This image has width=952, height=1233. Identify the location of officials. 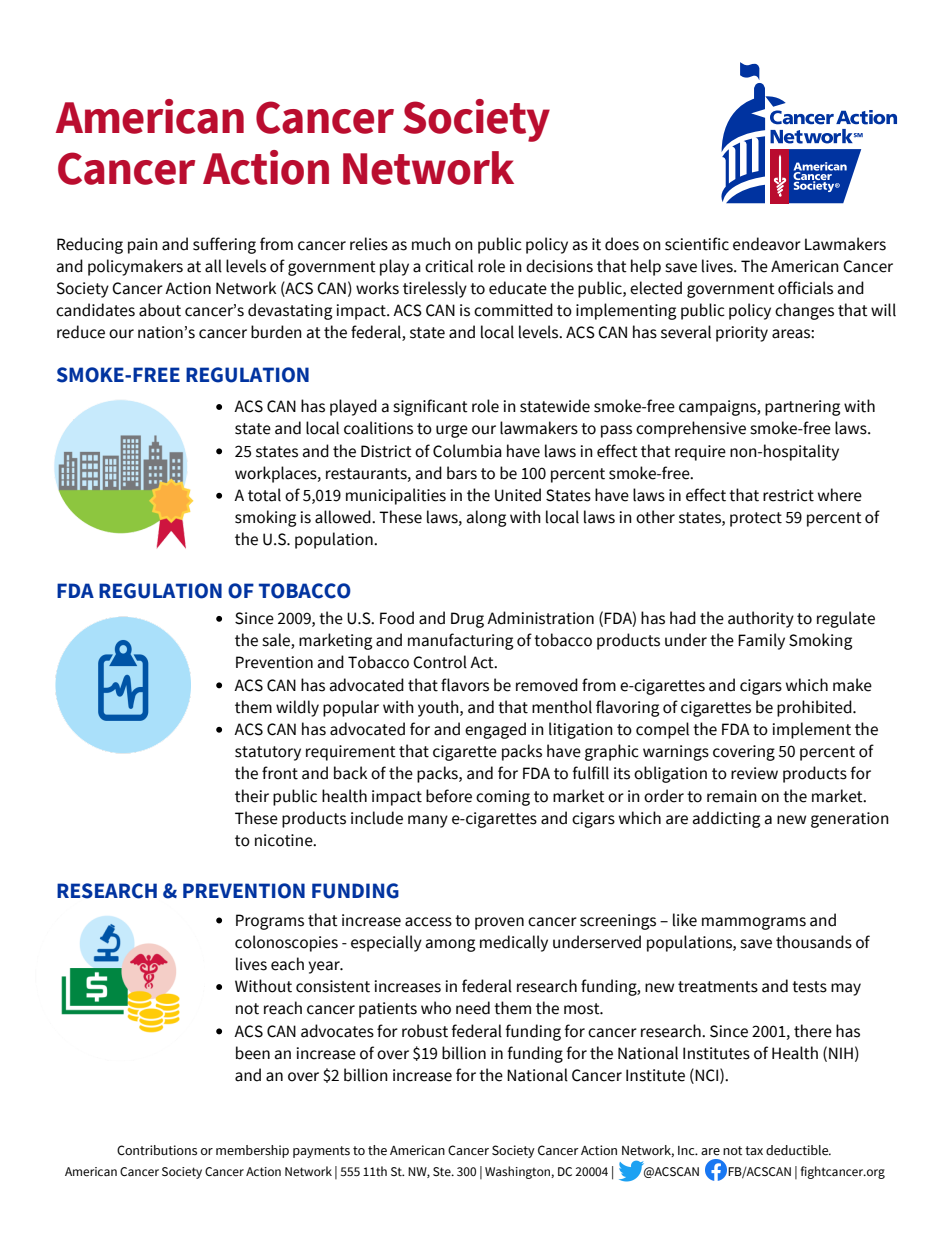
(805, 288).
